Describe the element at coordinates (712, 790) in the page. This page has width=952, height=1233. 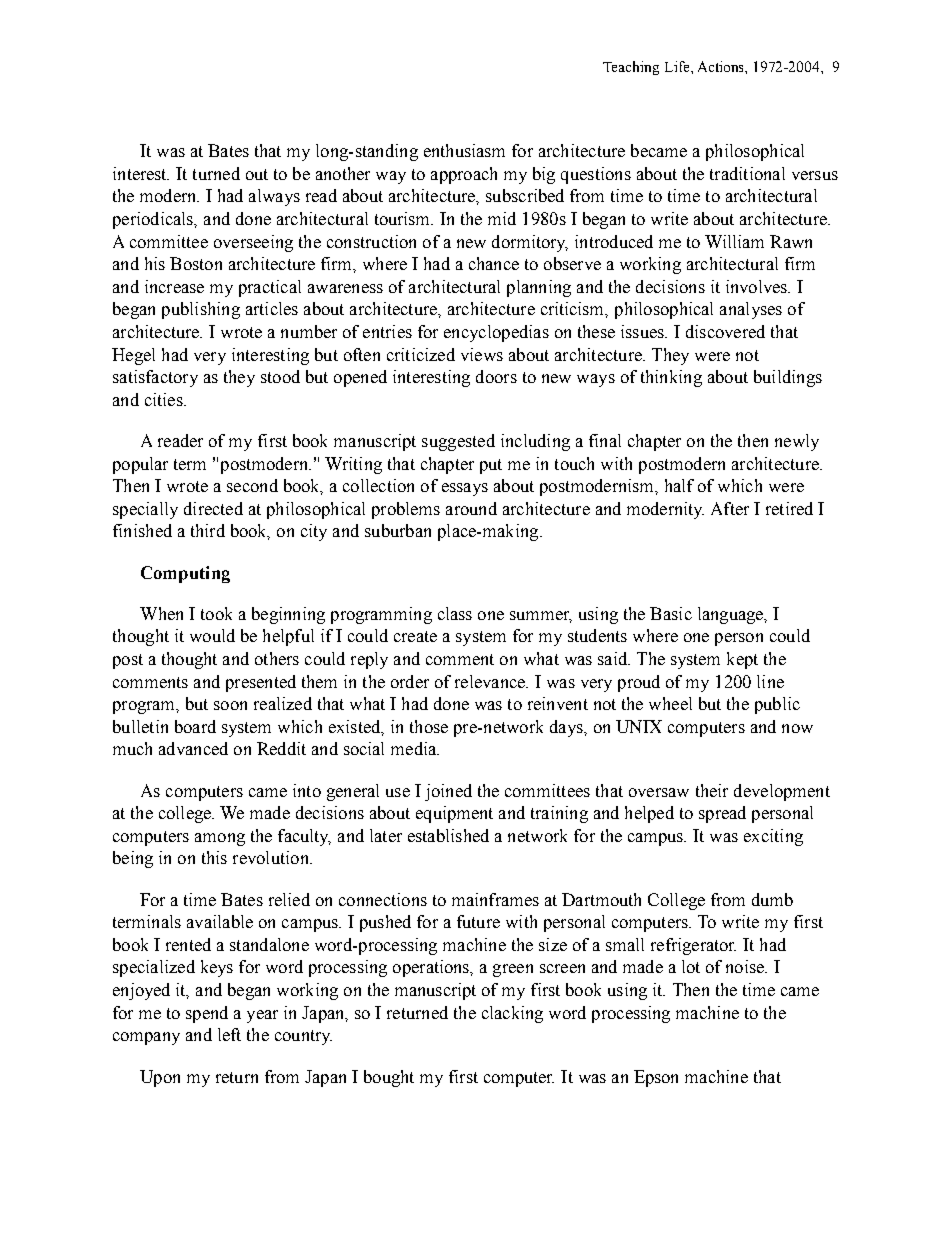
I see `their` at that location.
